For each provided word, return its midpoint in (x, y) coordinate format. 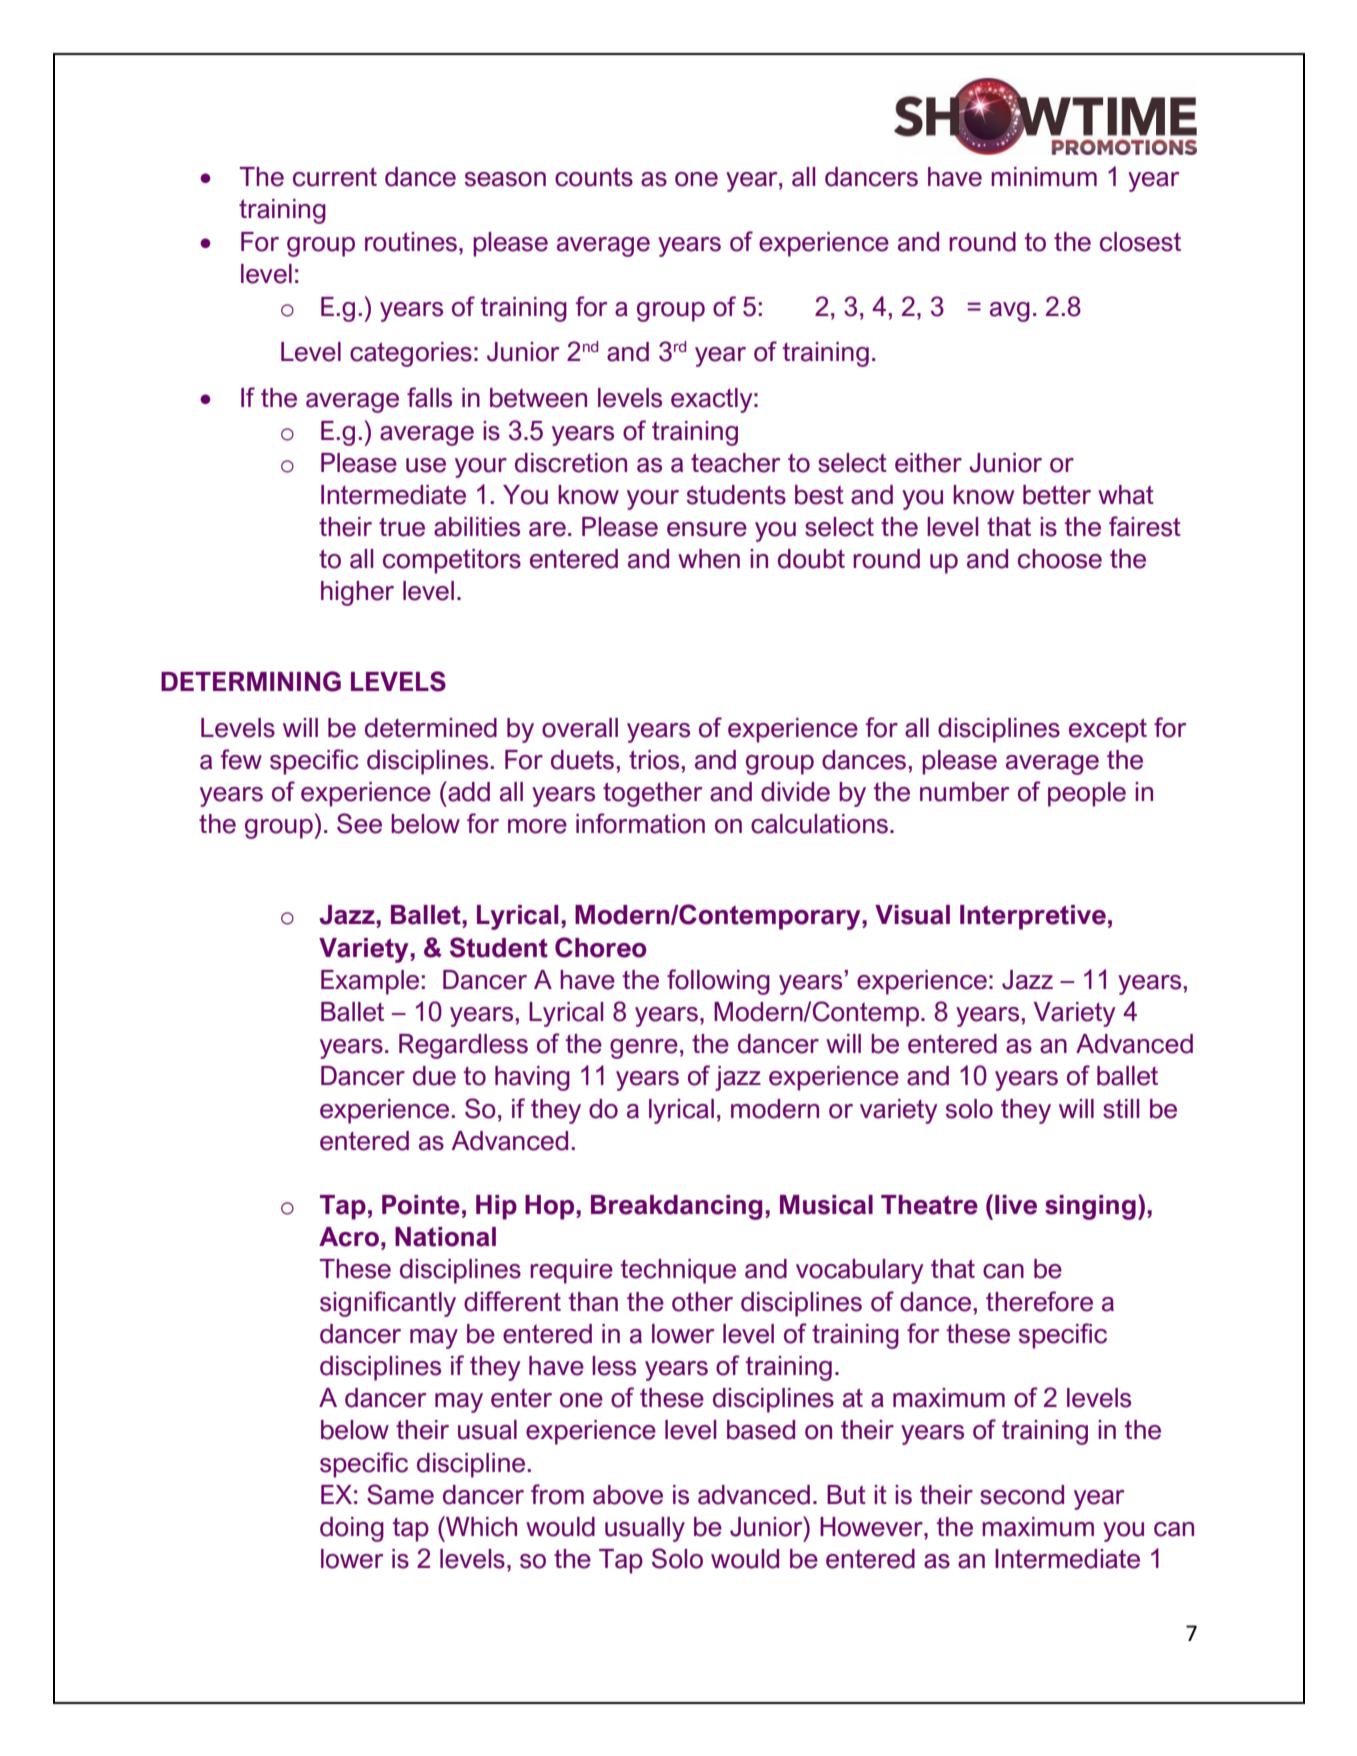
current (335, 177)
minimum (1044, 177)
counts (594, 177)
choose (1060, 559)
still (1121, 1109)
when (709, 559)
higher (357, 593)
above (628, 1495)
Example (370, 982)
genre (644, 1049)
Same (400, 1494)
